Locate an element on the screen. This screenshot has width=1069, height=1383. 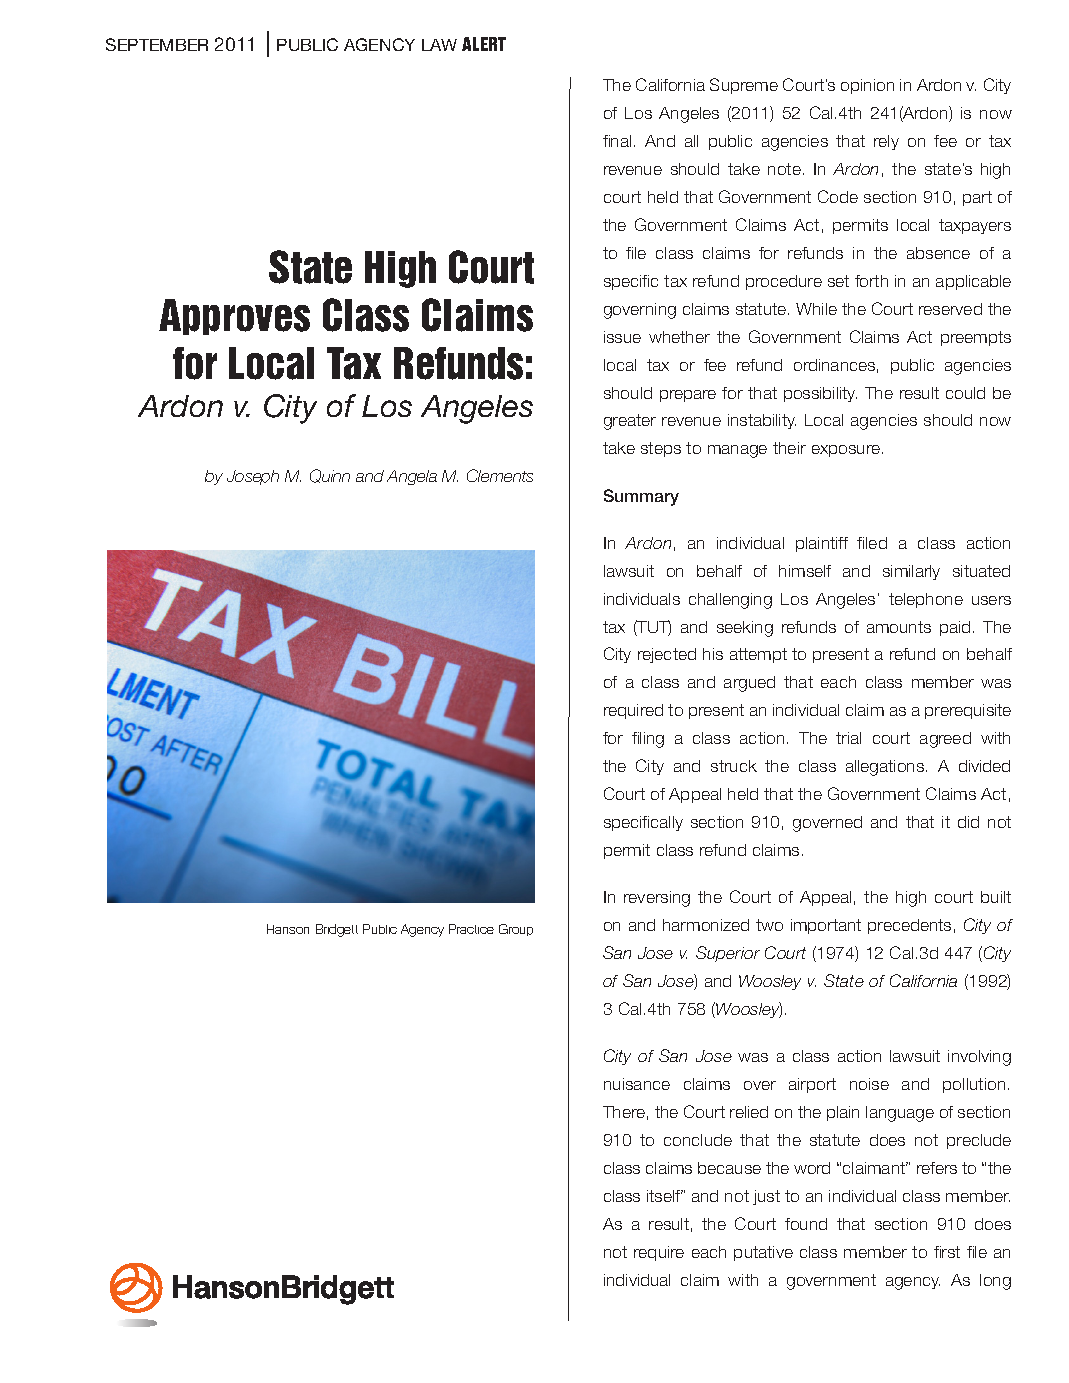
could is located at coordinates (965, 393).
